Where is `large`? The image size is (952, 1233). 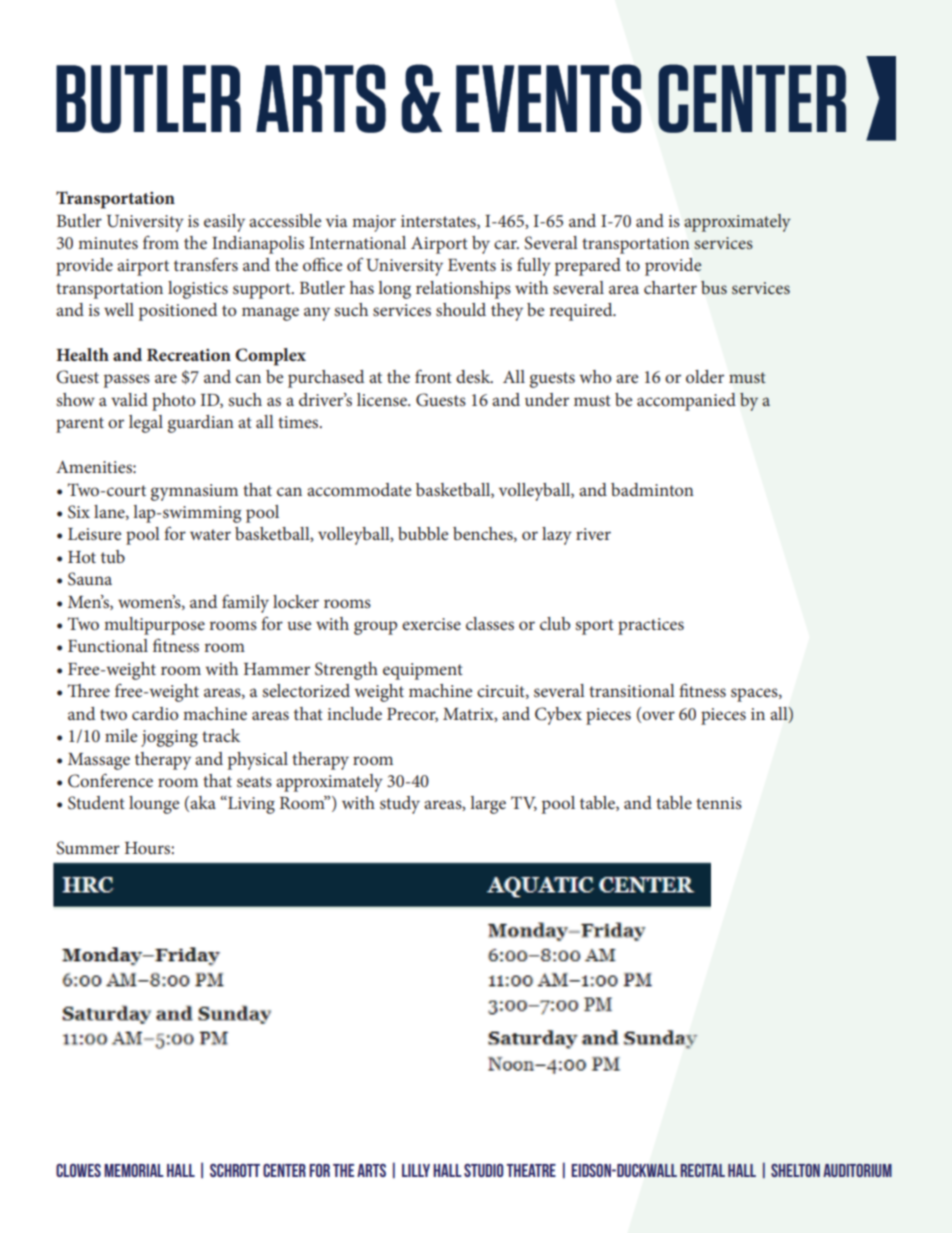
large is located at coordinates (488, 805).
